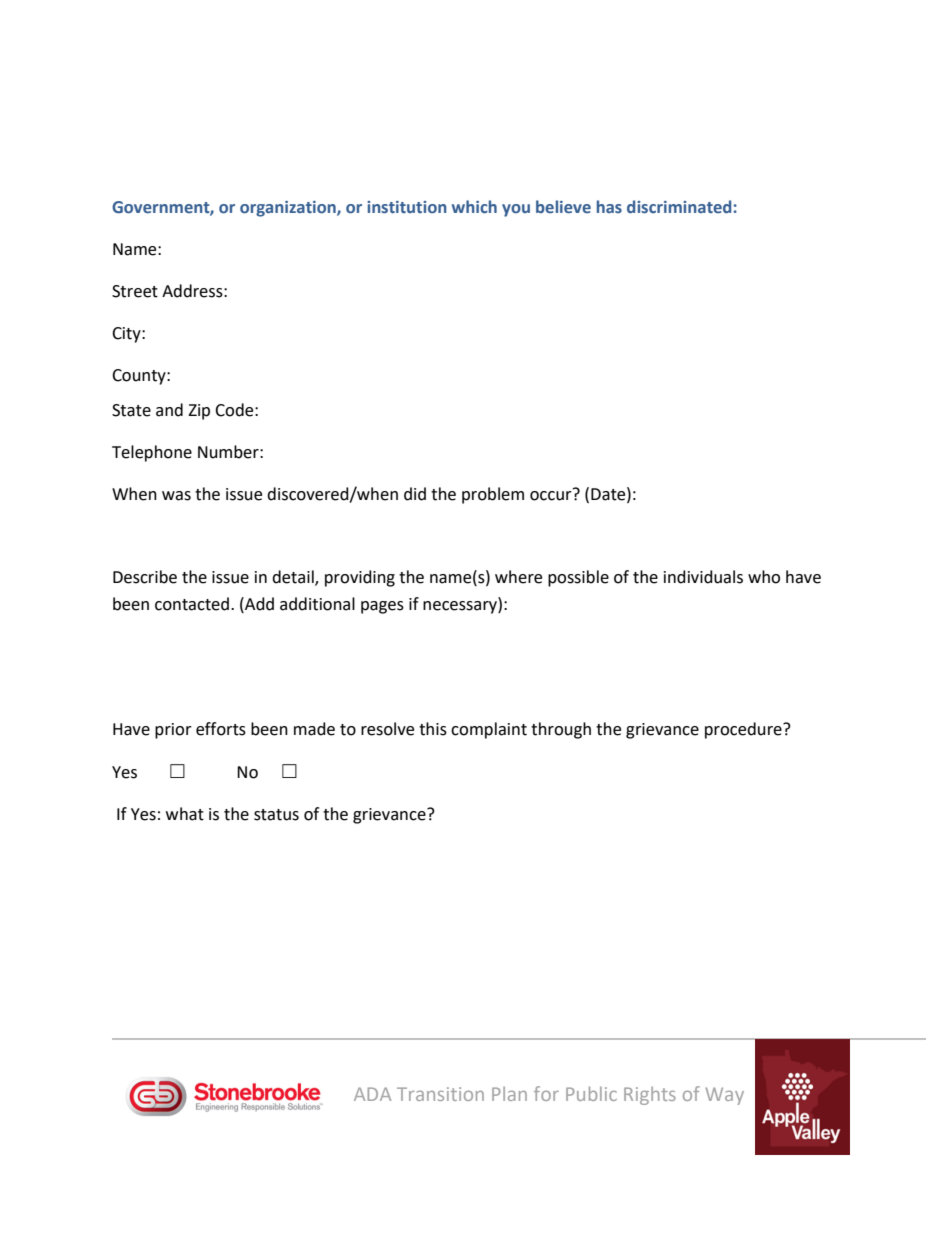  Describe the element at coordinates (372, 1094) in the page. I see `ADA` at that location.
